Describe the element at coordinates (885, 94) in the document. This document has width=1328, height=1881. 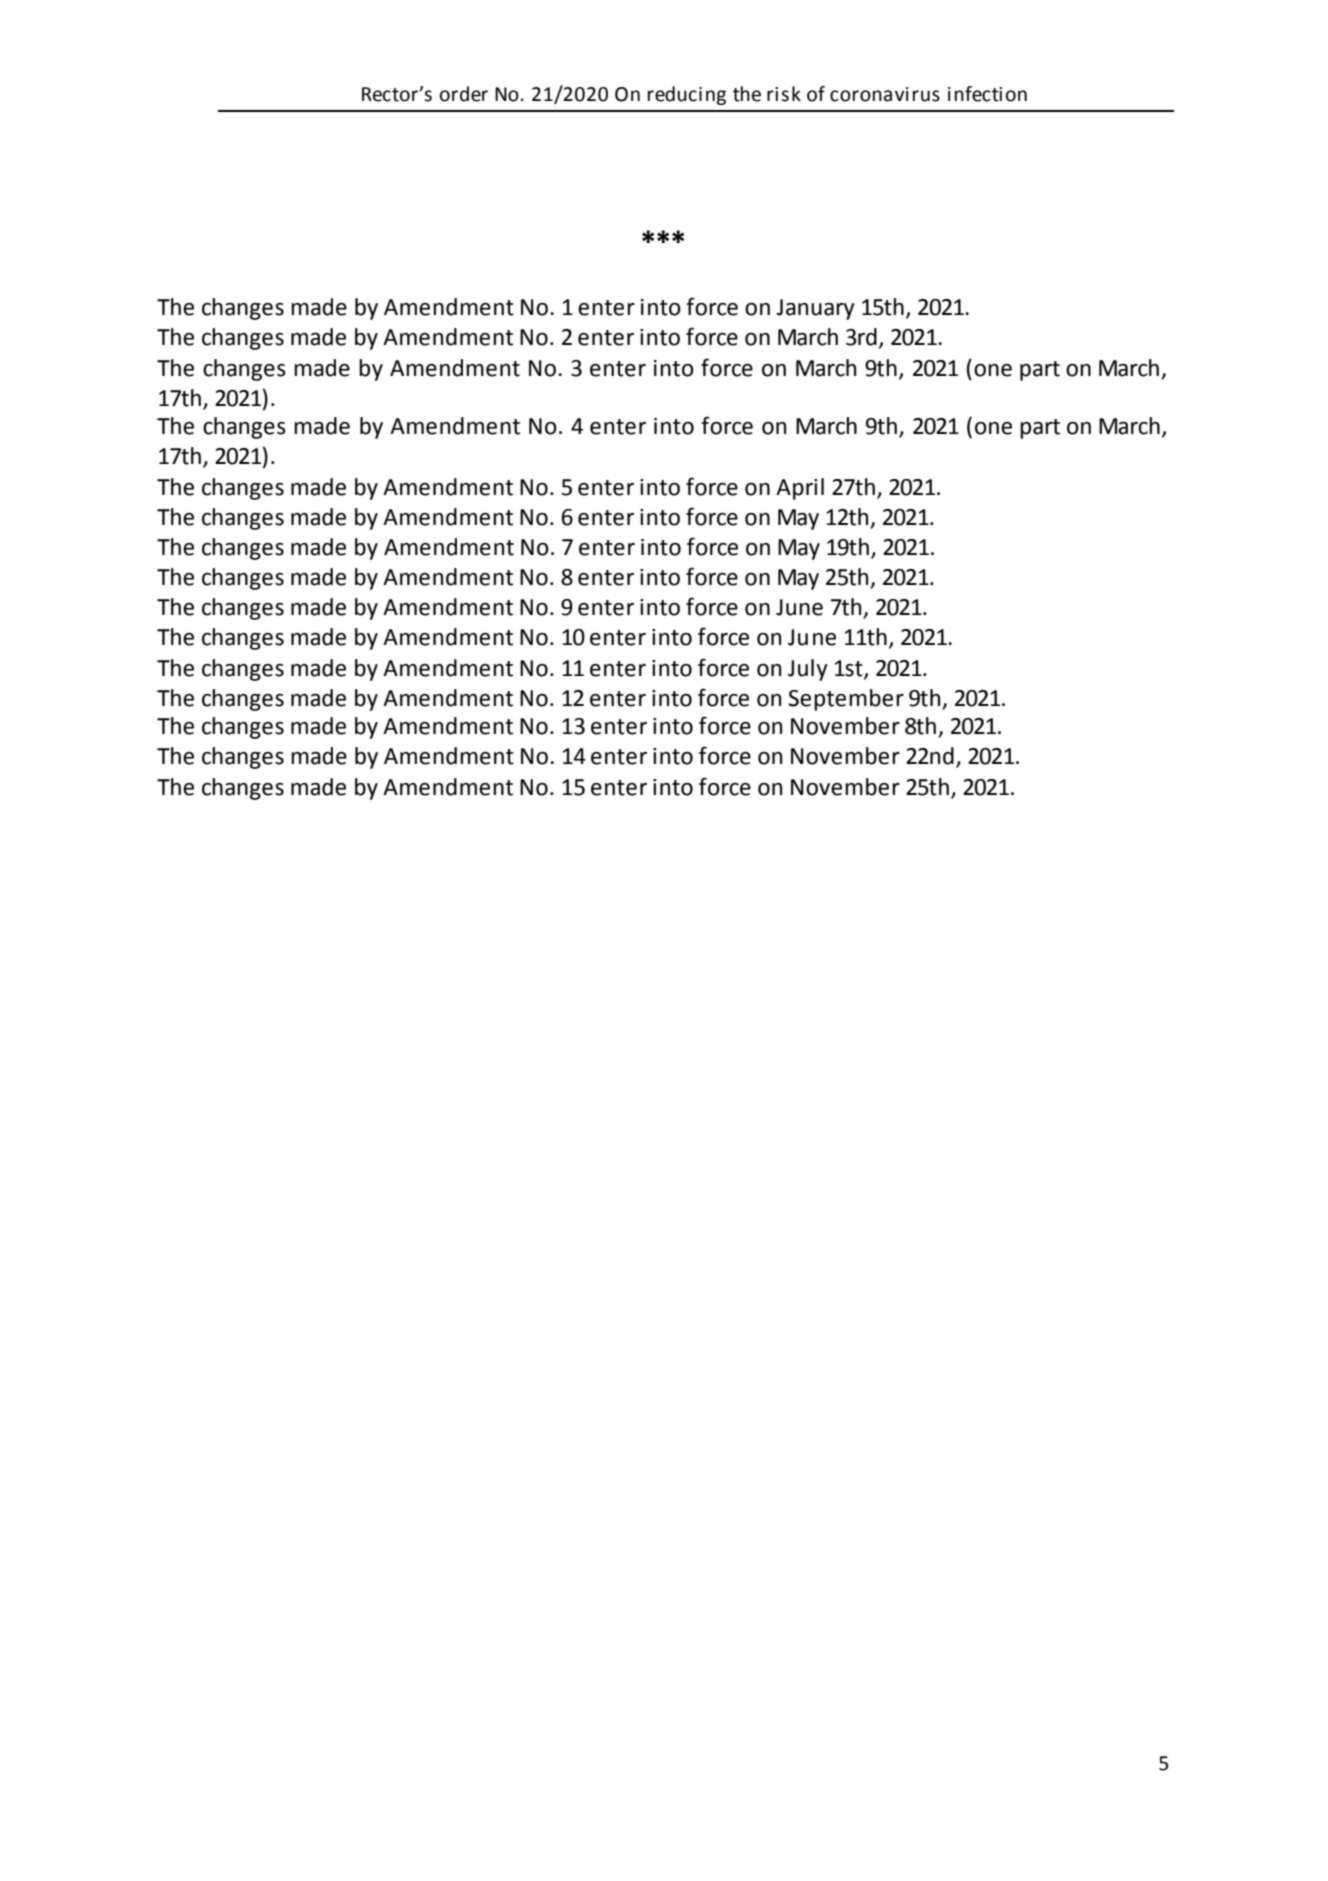
I see `coronavirus` at that location.
